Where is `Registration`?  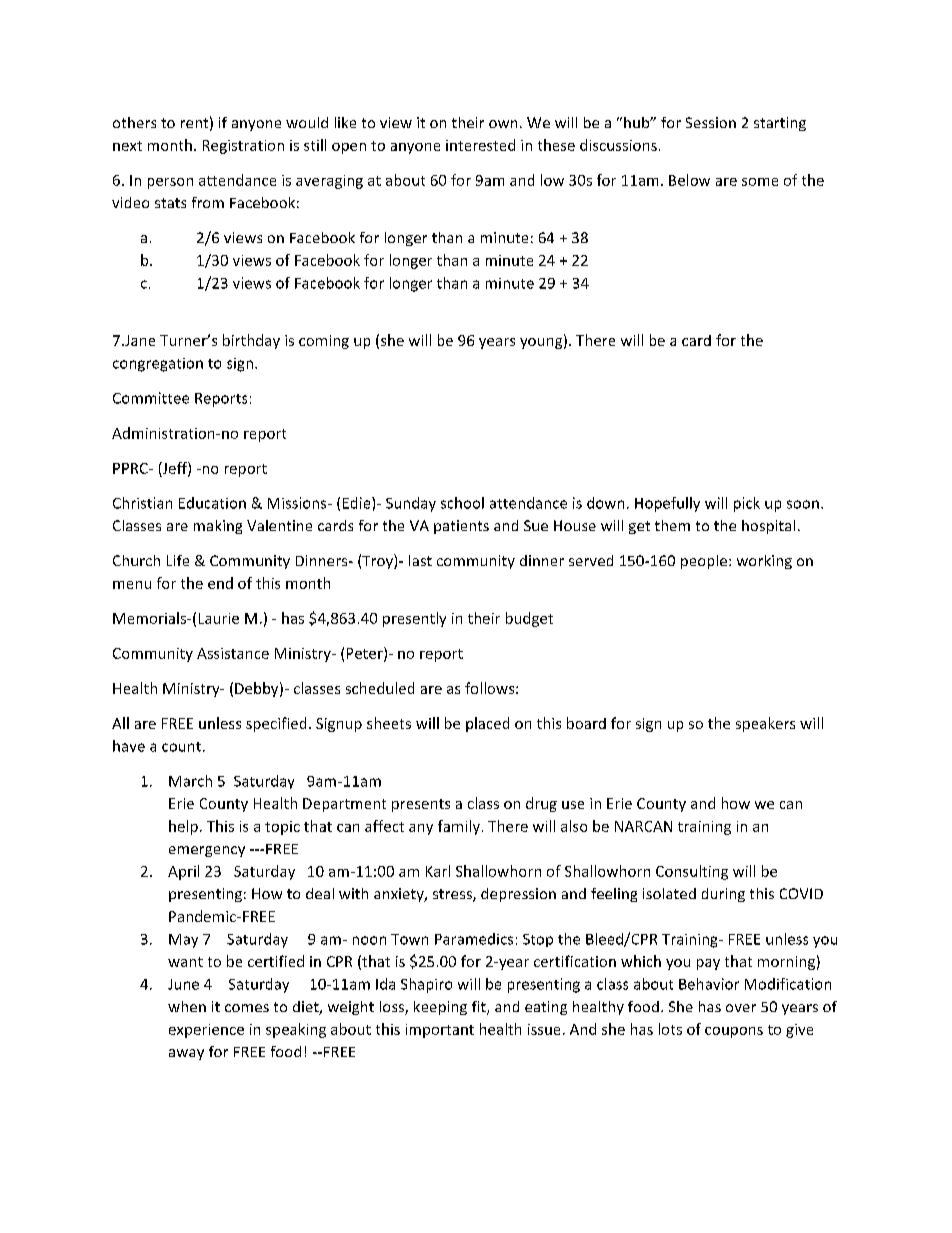 Registration is located at coordinates (243, 147).
